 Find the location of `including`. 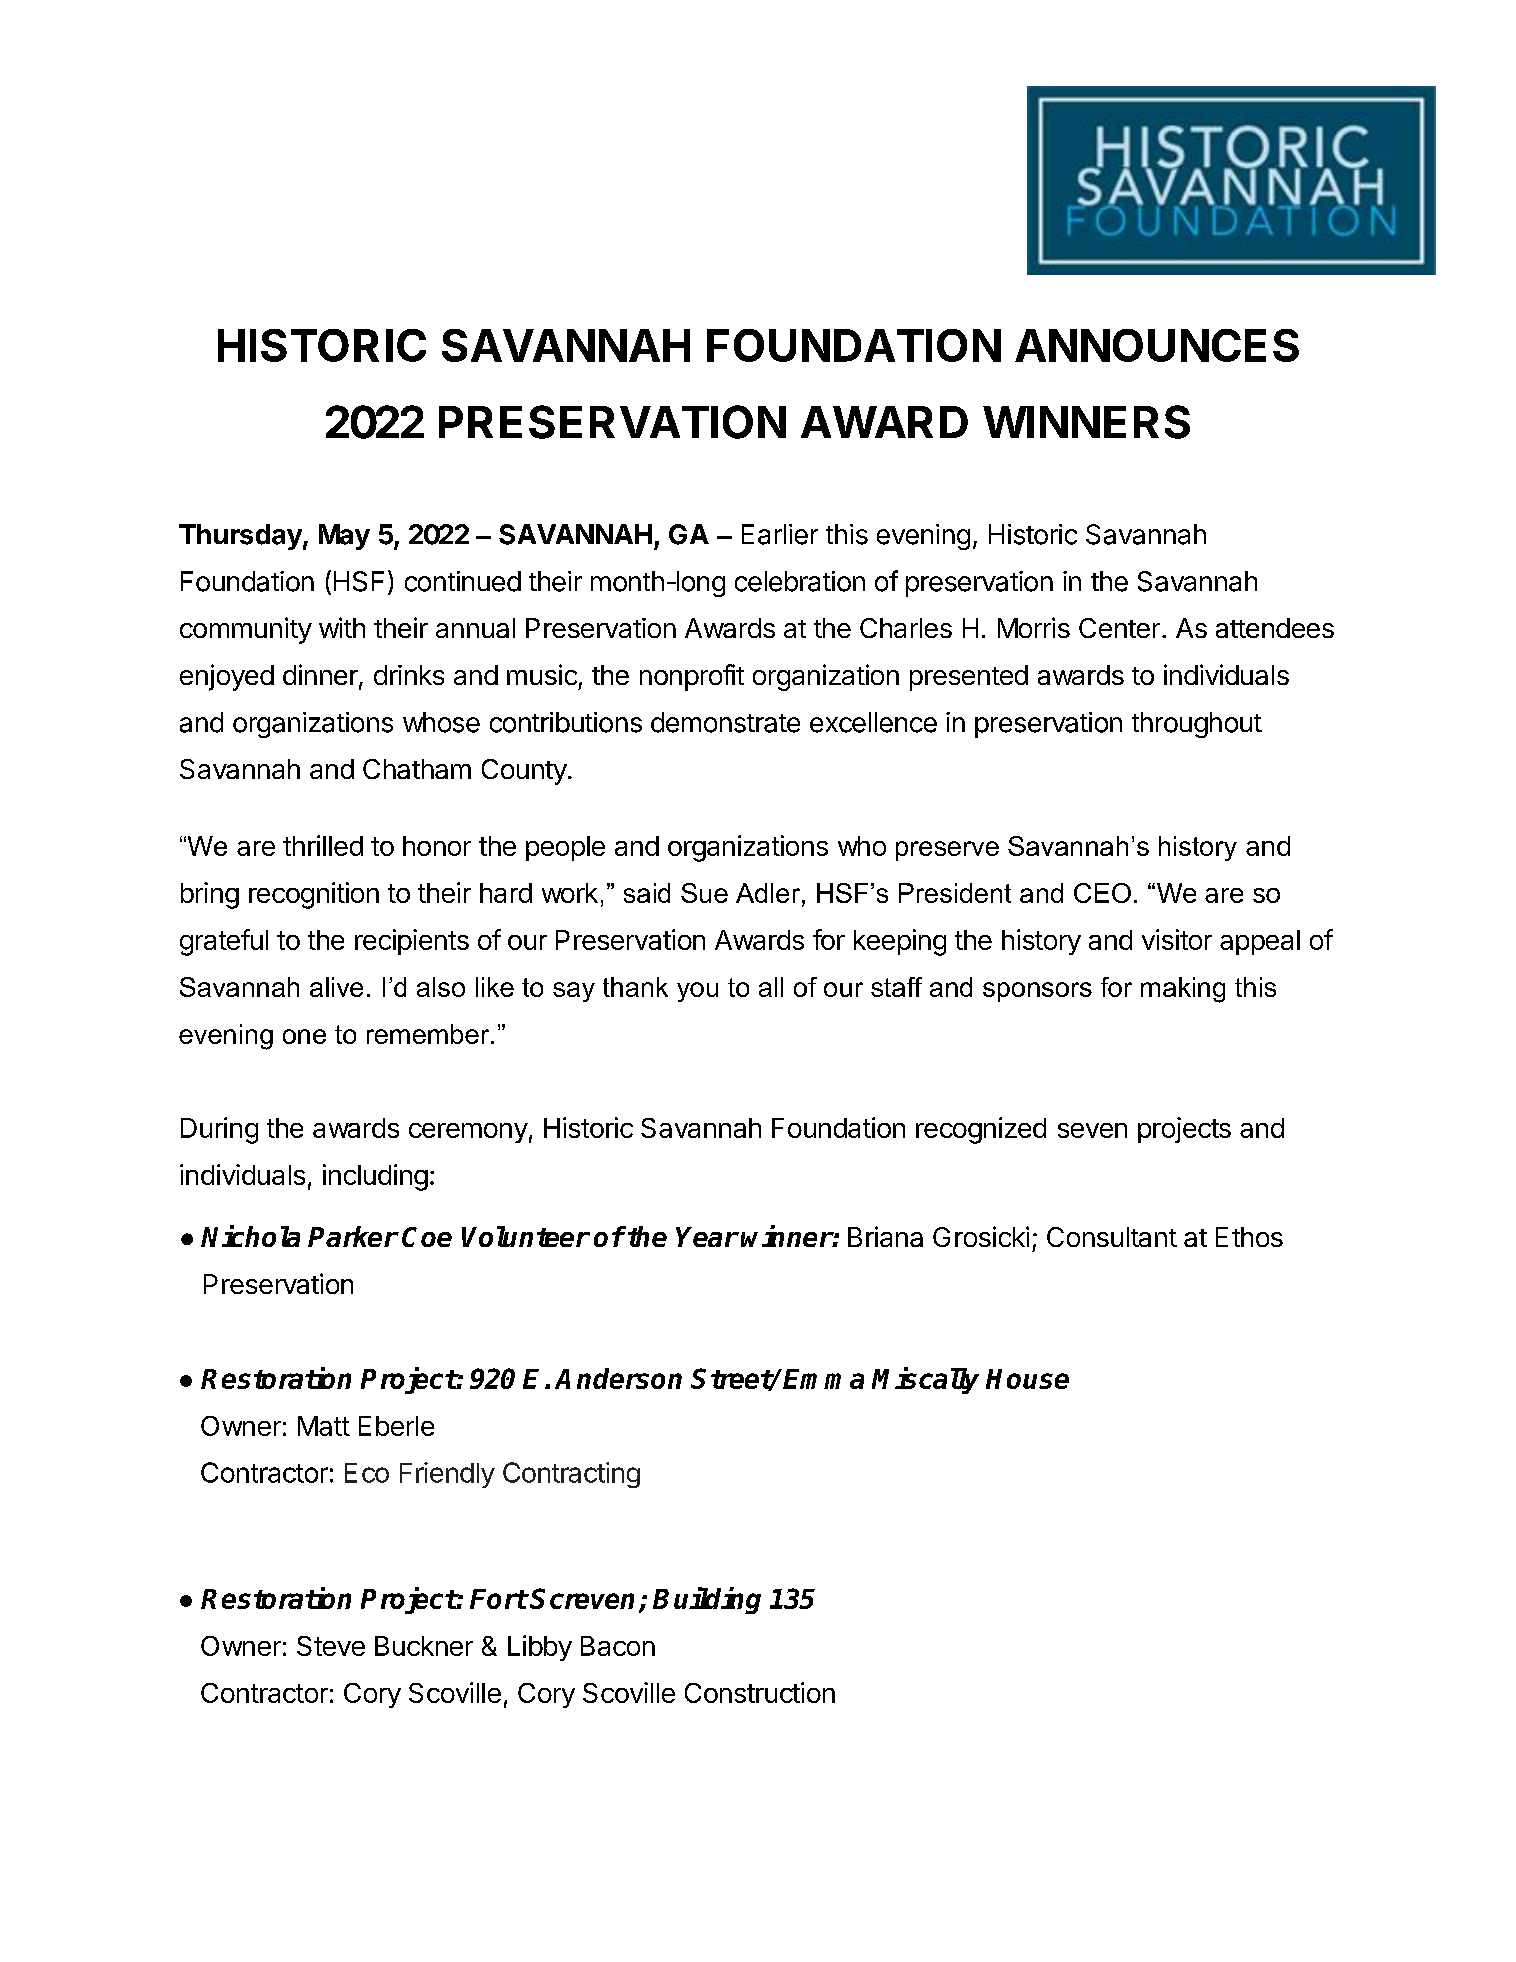

including is located at coordinates (375, 1177).
